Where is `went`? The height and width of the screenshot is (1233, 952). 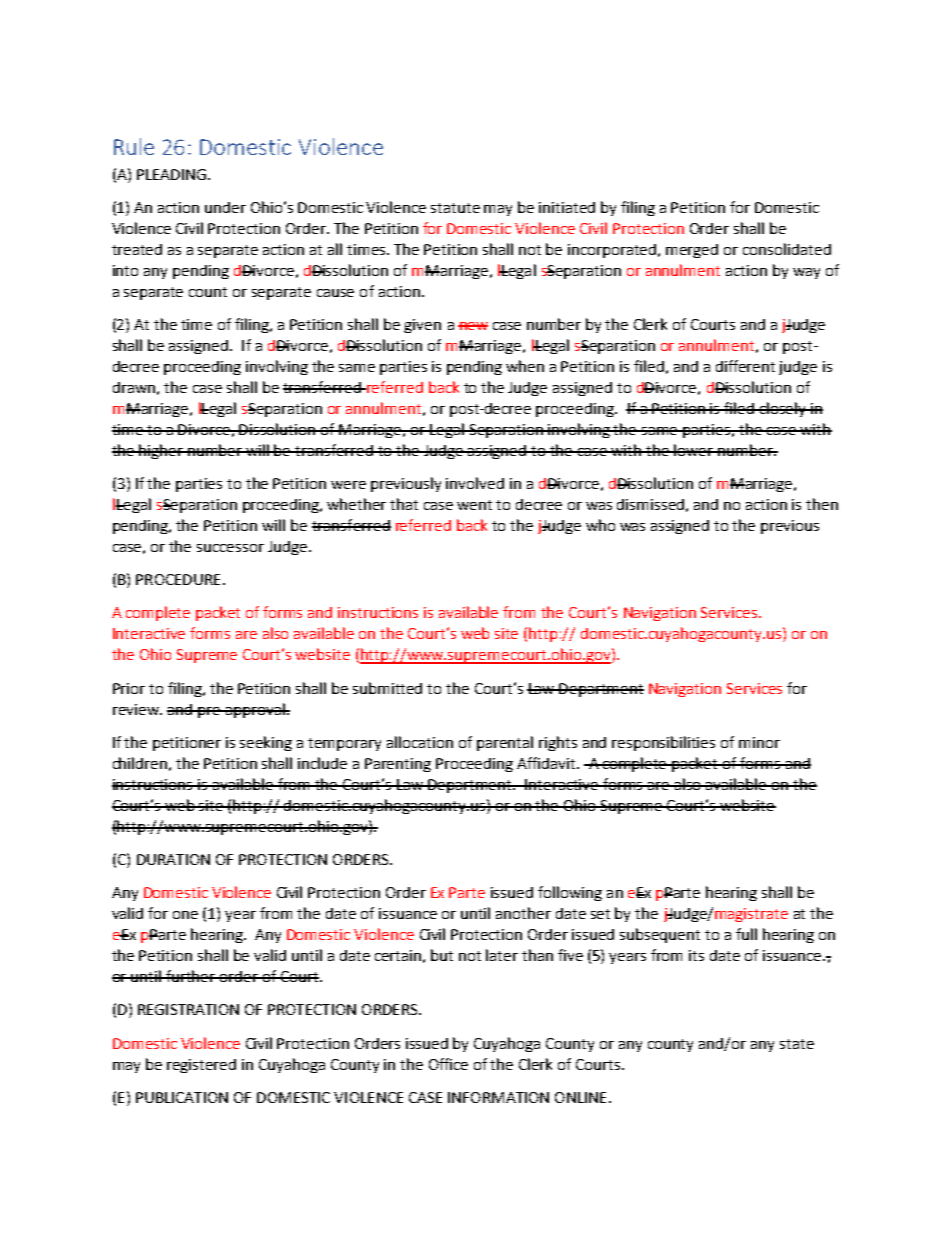 went is located at coordinates (474, 505).
